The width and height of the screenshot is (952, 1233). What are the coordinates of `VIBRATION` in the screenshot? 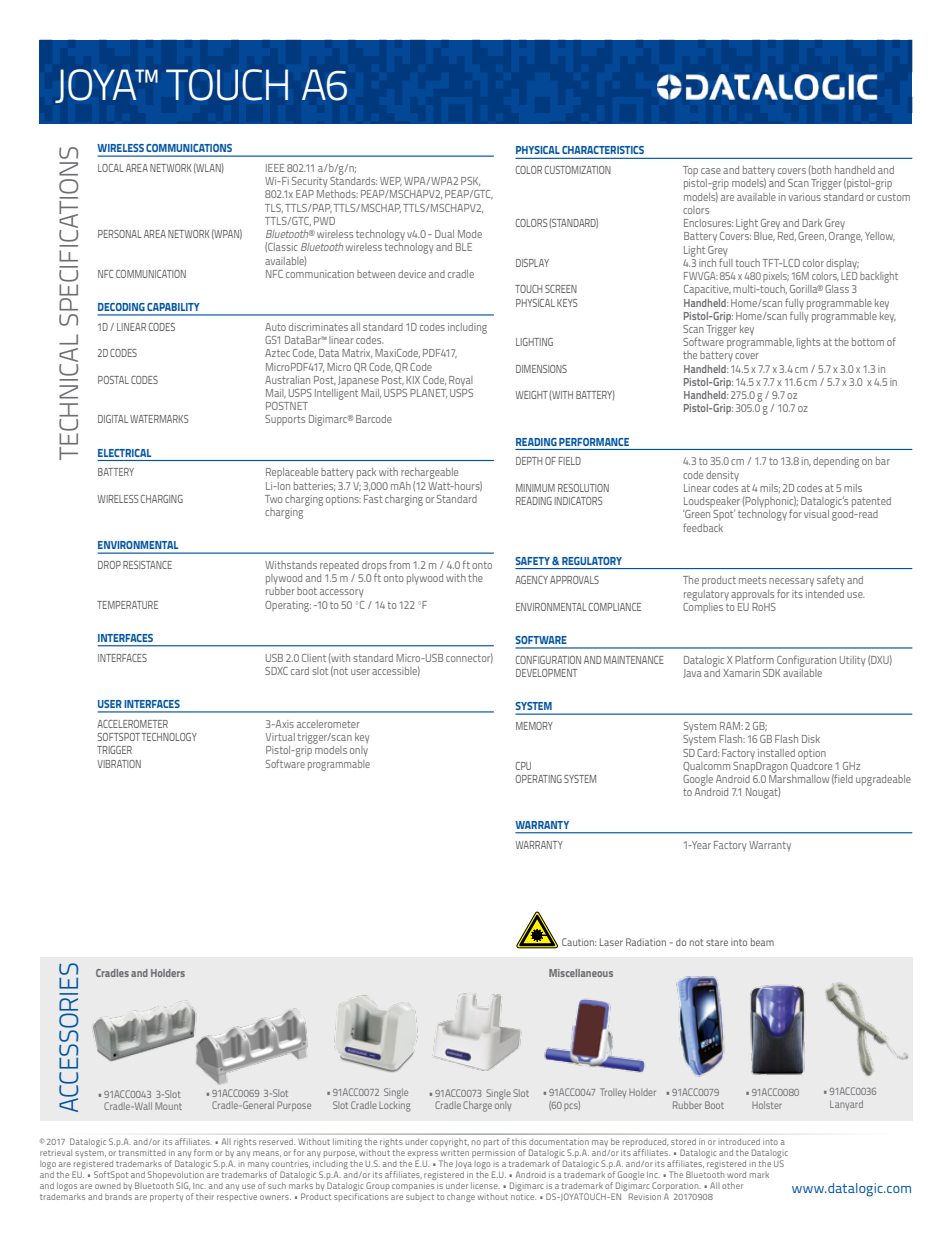 It's located at (119, 764).
